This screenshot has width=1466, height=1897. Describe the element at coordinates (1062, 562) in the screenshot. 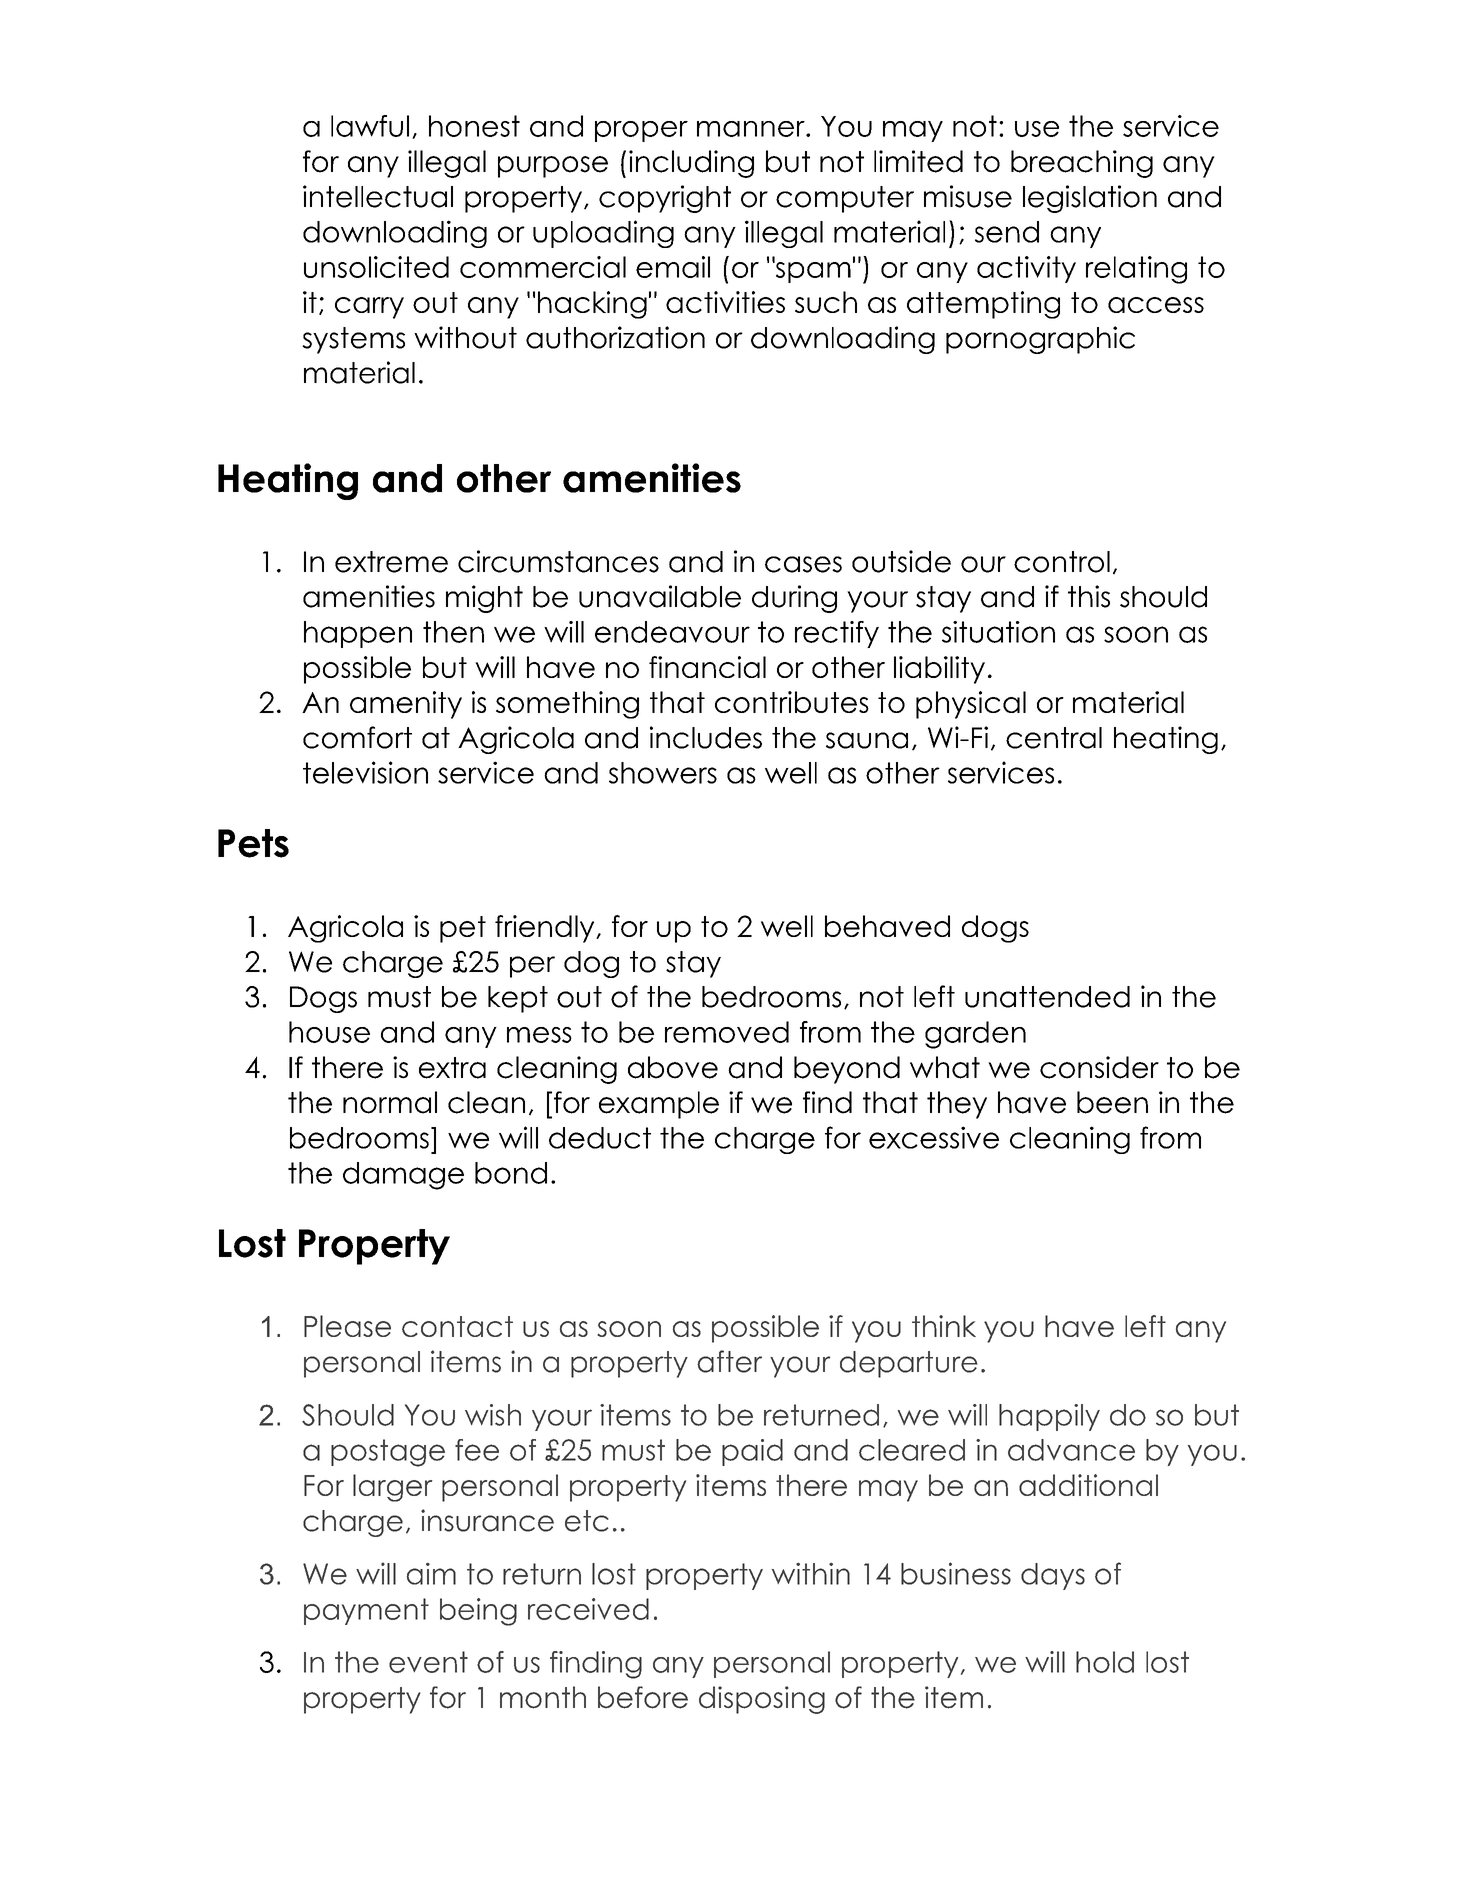

I see `control` at that location.
